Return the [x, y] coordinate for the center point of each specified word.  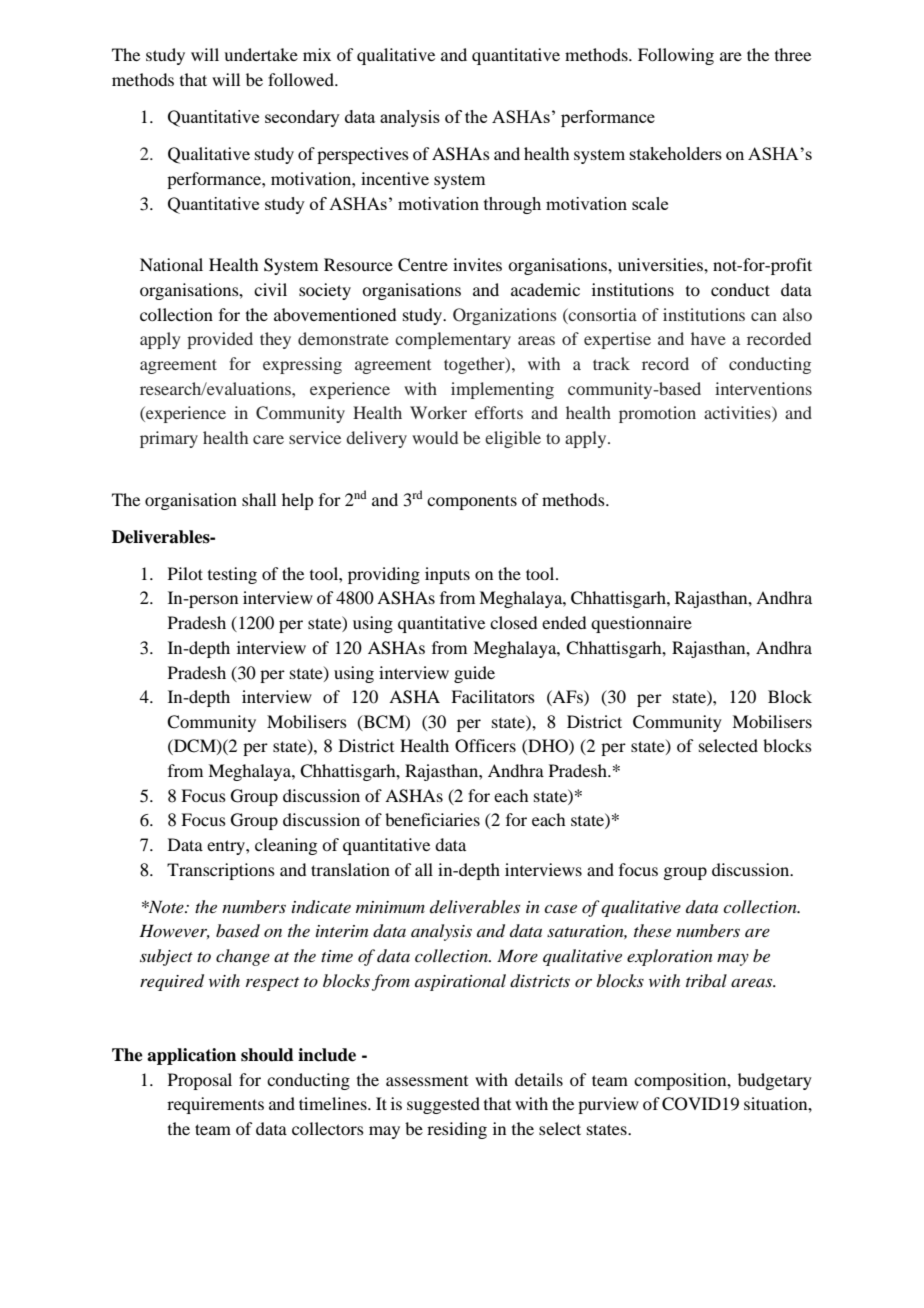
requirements [215, 1105]
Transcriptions [221, 871]
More [517, 955]
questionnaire [641, 624]
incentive [395, 178]
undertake [261, 54]
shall [259, 499]
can [764, 316]
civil [270, 289]
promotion [657, 414]
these [652, 930]
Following [676, 56]
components [472, 502]
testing [232, 575]
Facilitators [493, 696]
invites [477, 264]
